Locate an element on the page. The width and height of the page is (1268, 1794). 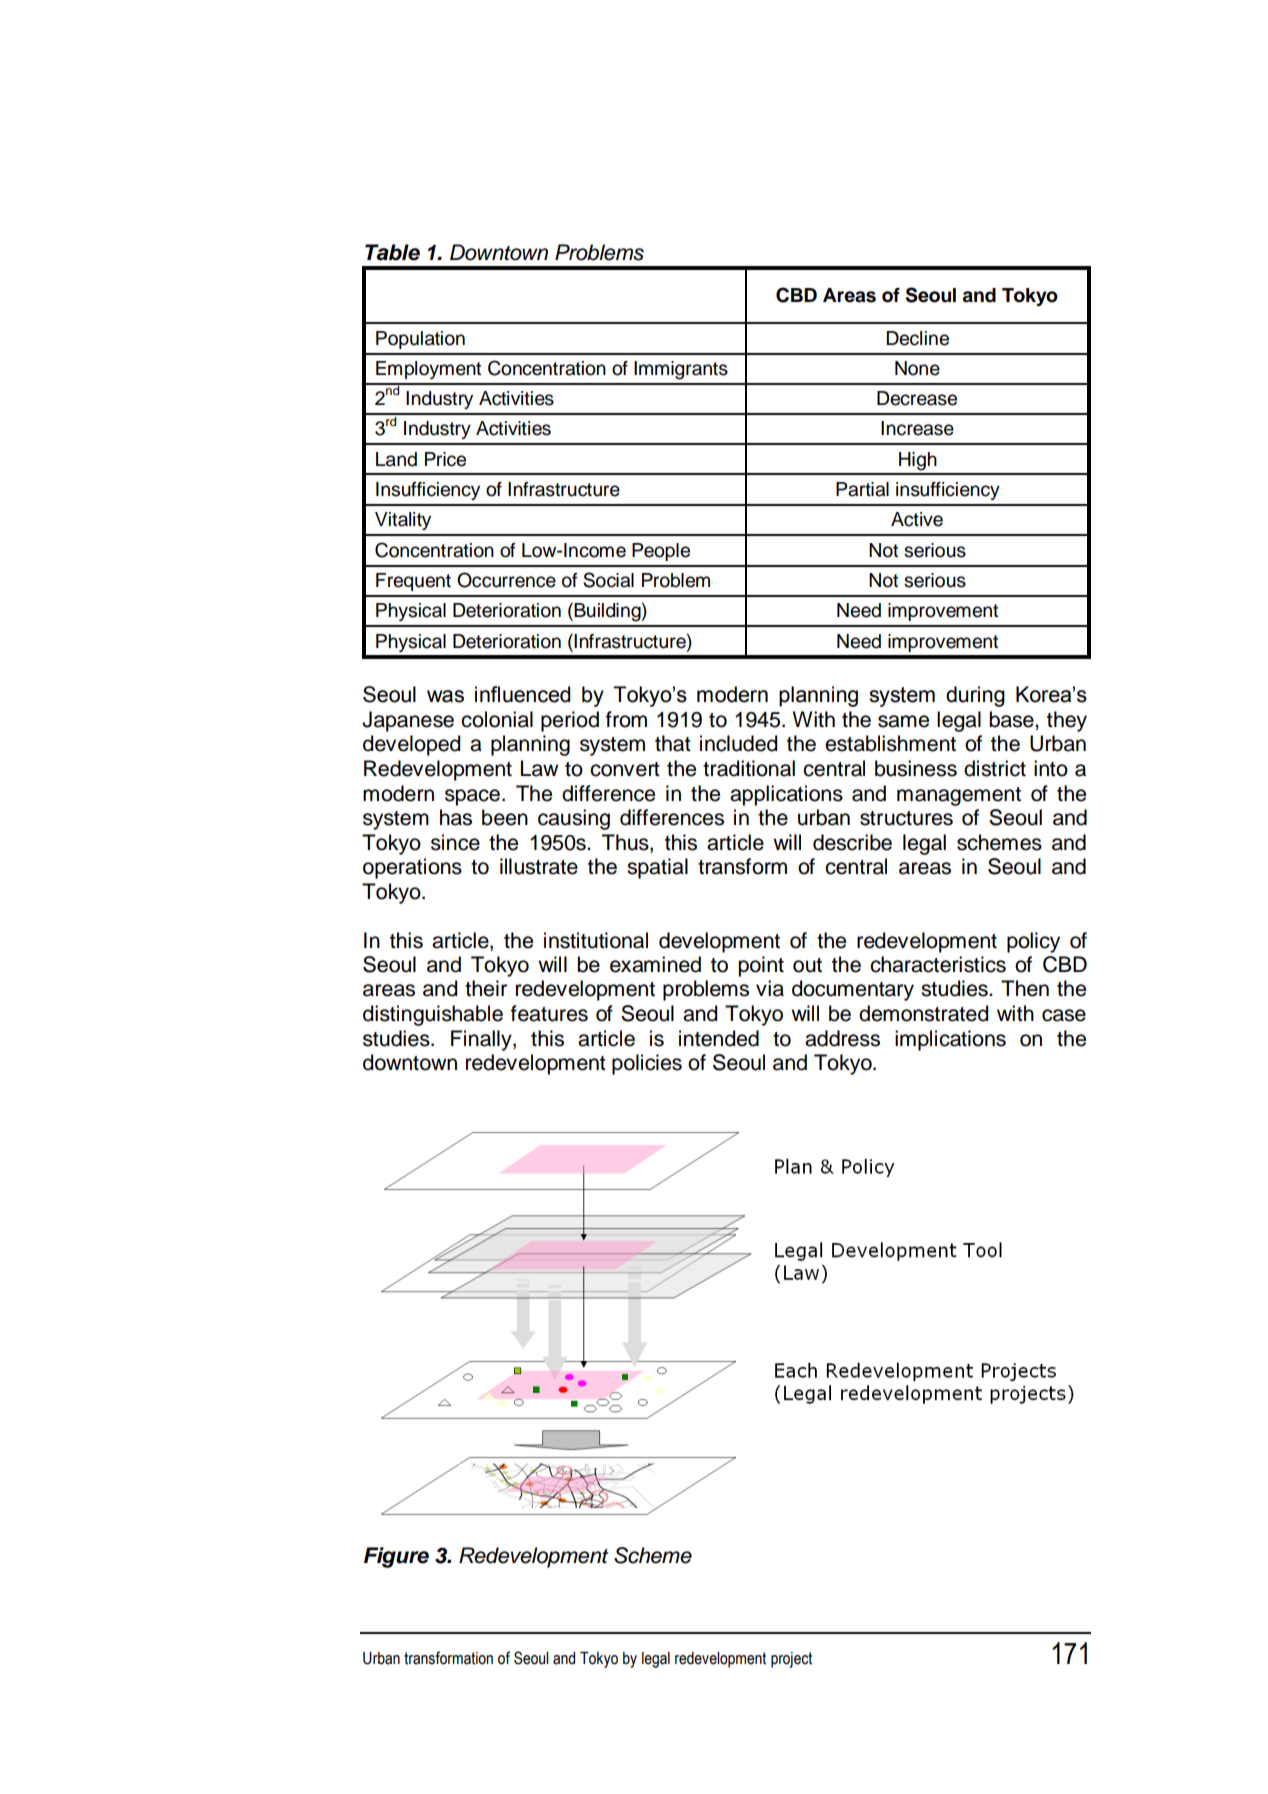
Figure is located at coordinates (396, 1557).
